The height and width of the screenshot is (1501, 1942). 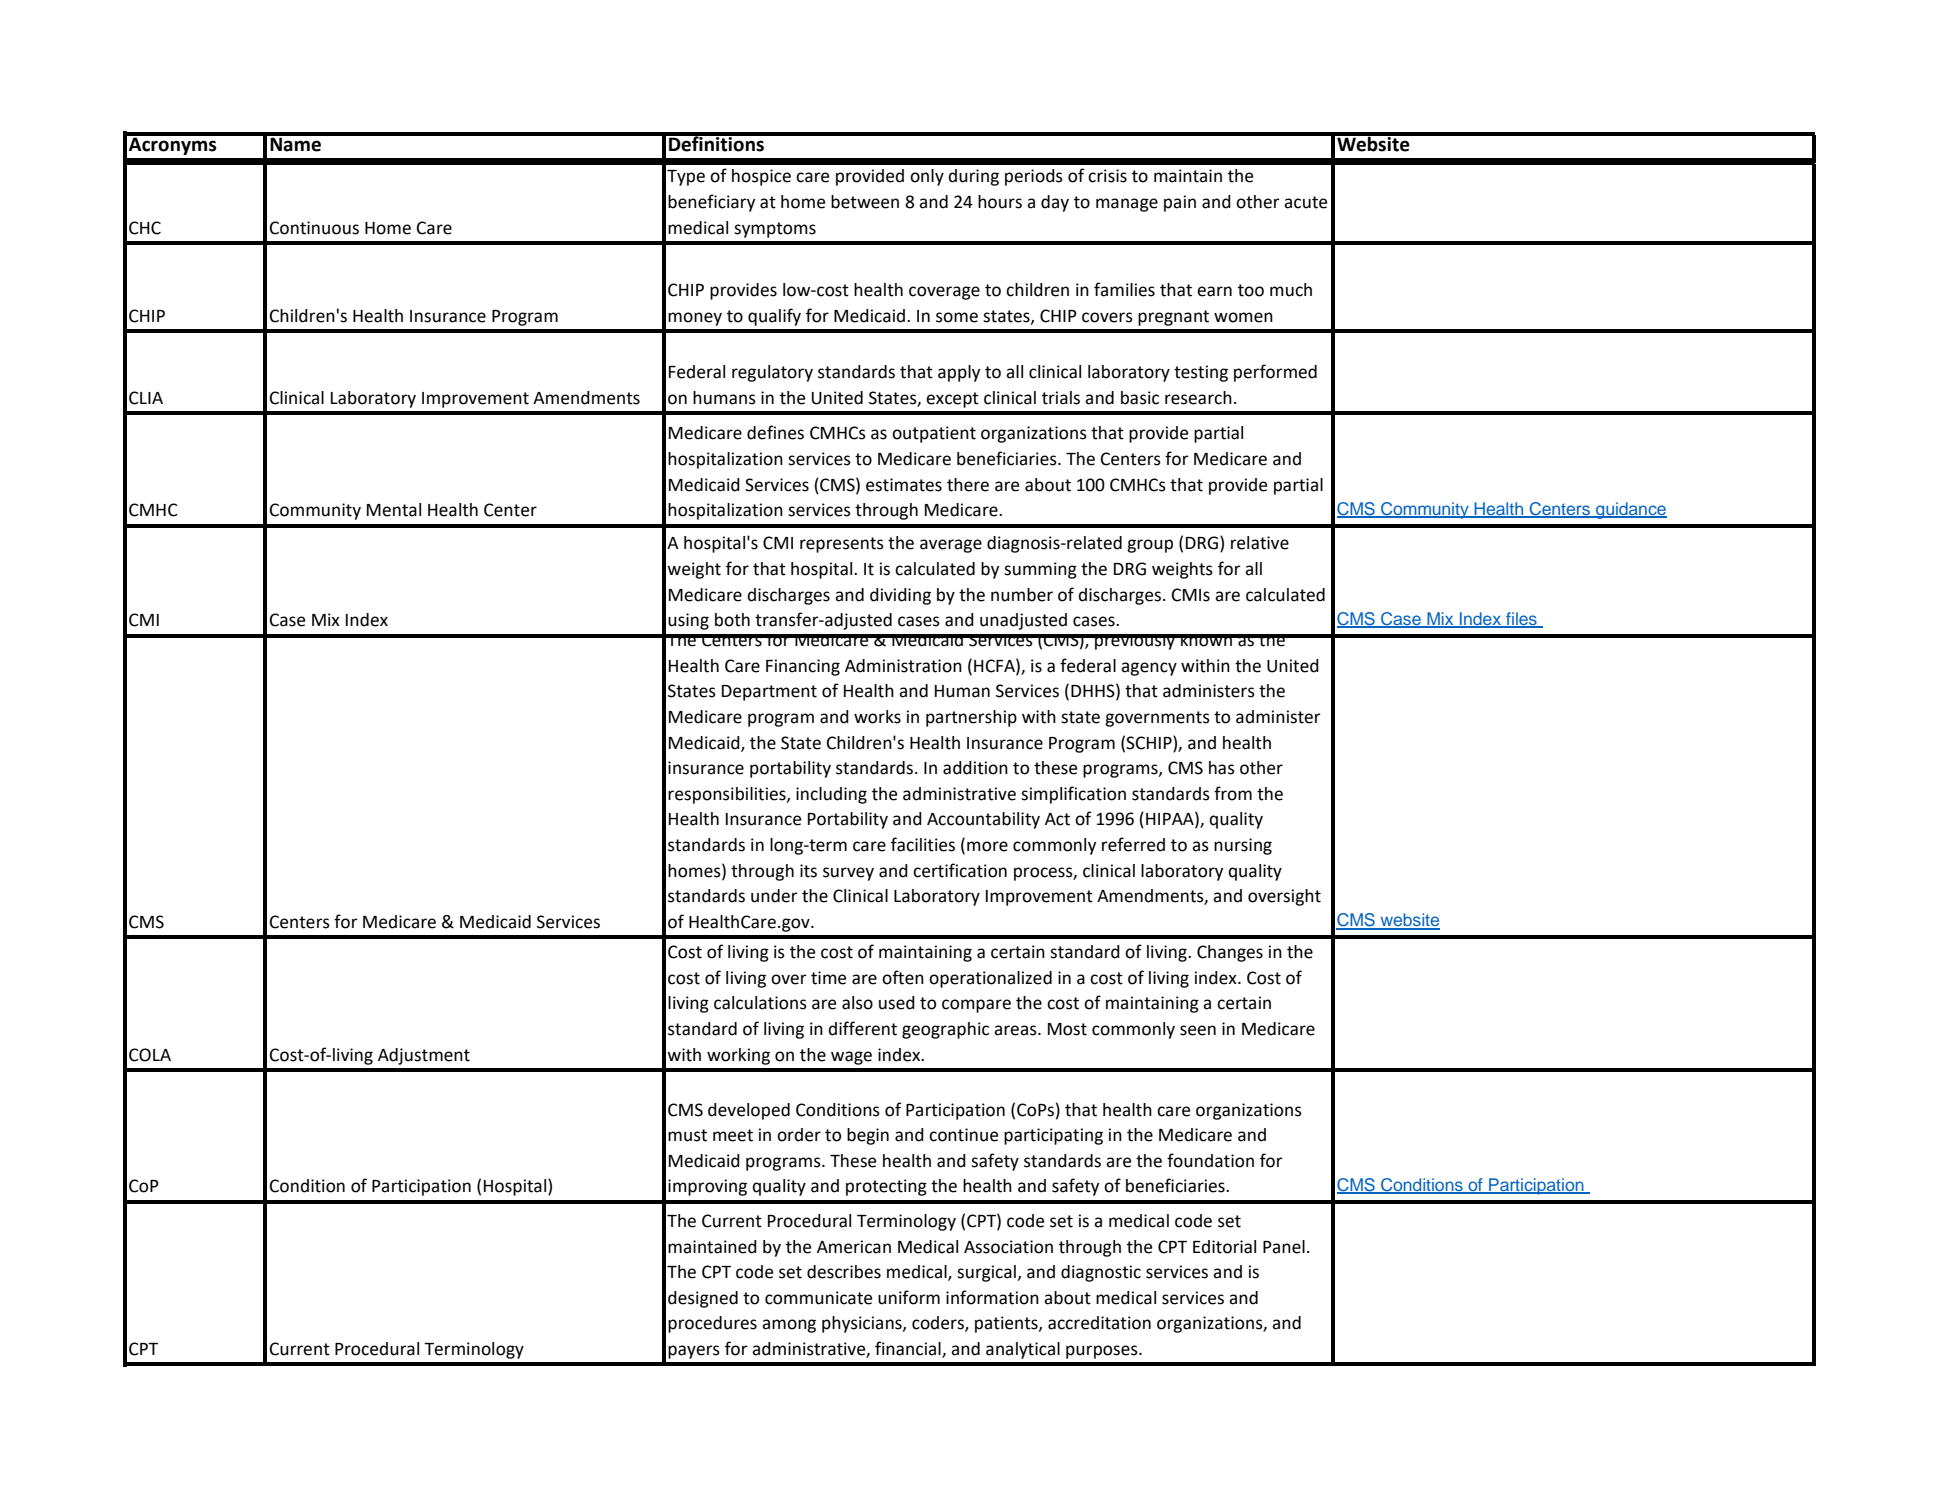 What do you see at coordinates (865, 202) in the screenshot?
I see `between` at bounding box center [865, 202].
